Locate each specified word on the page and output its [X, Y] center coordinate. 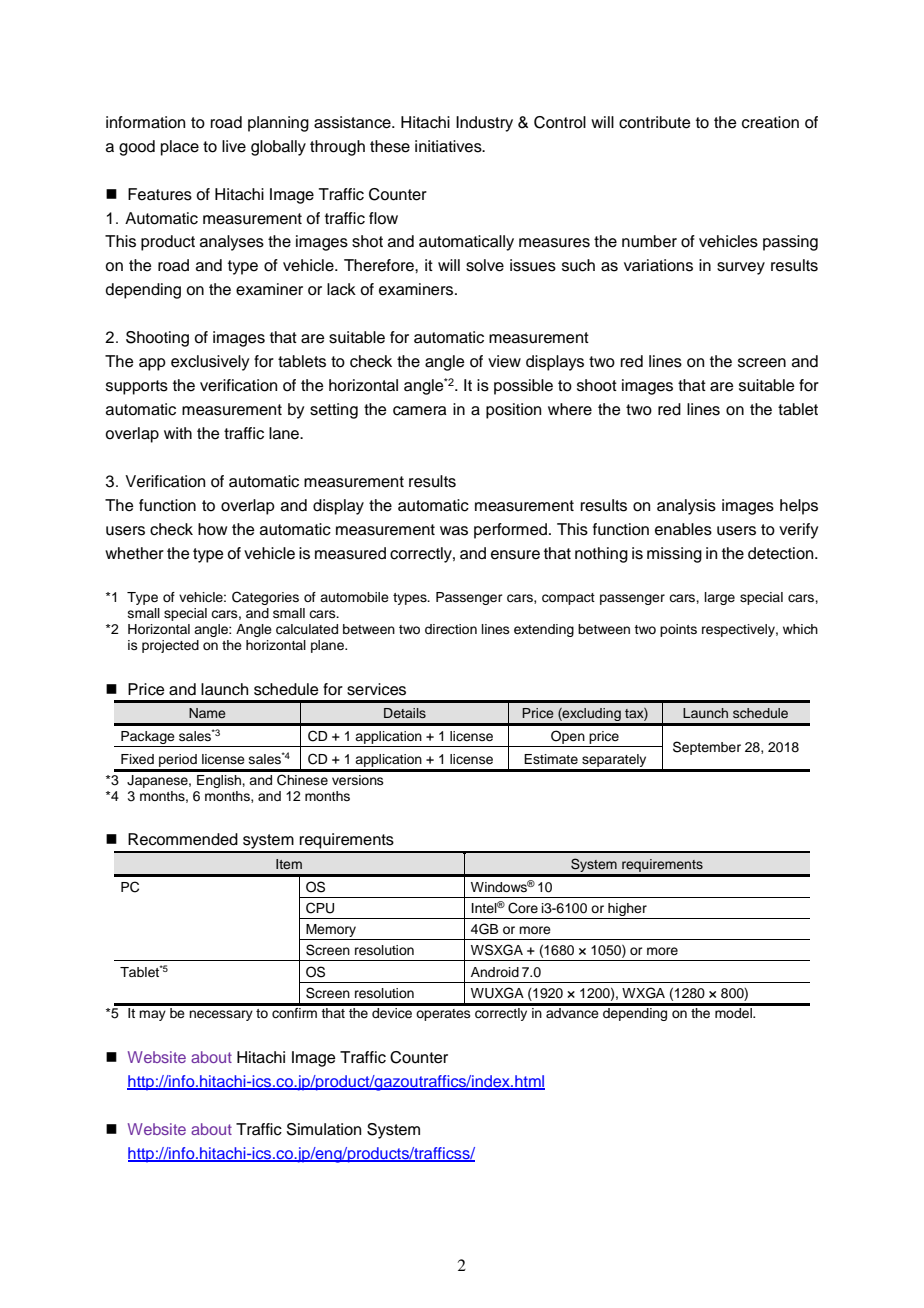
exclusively [210, 363]
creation [770, 122]
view [504, 361]
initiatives [449, 146]
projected [170, 646]
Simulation [323, 1129]
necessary [221, 1015]
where [570, 409]
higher [627, 909]
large [720, 598]
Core [523, 908]
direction [451, 629]
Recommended [183, 839]
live [234, 146]
